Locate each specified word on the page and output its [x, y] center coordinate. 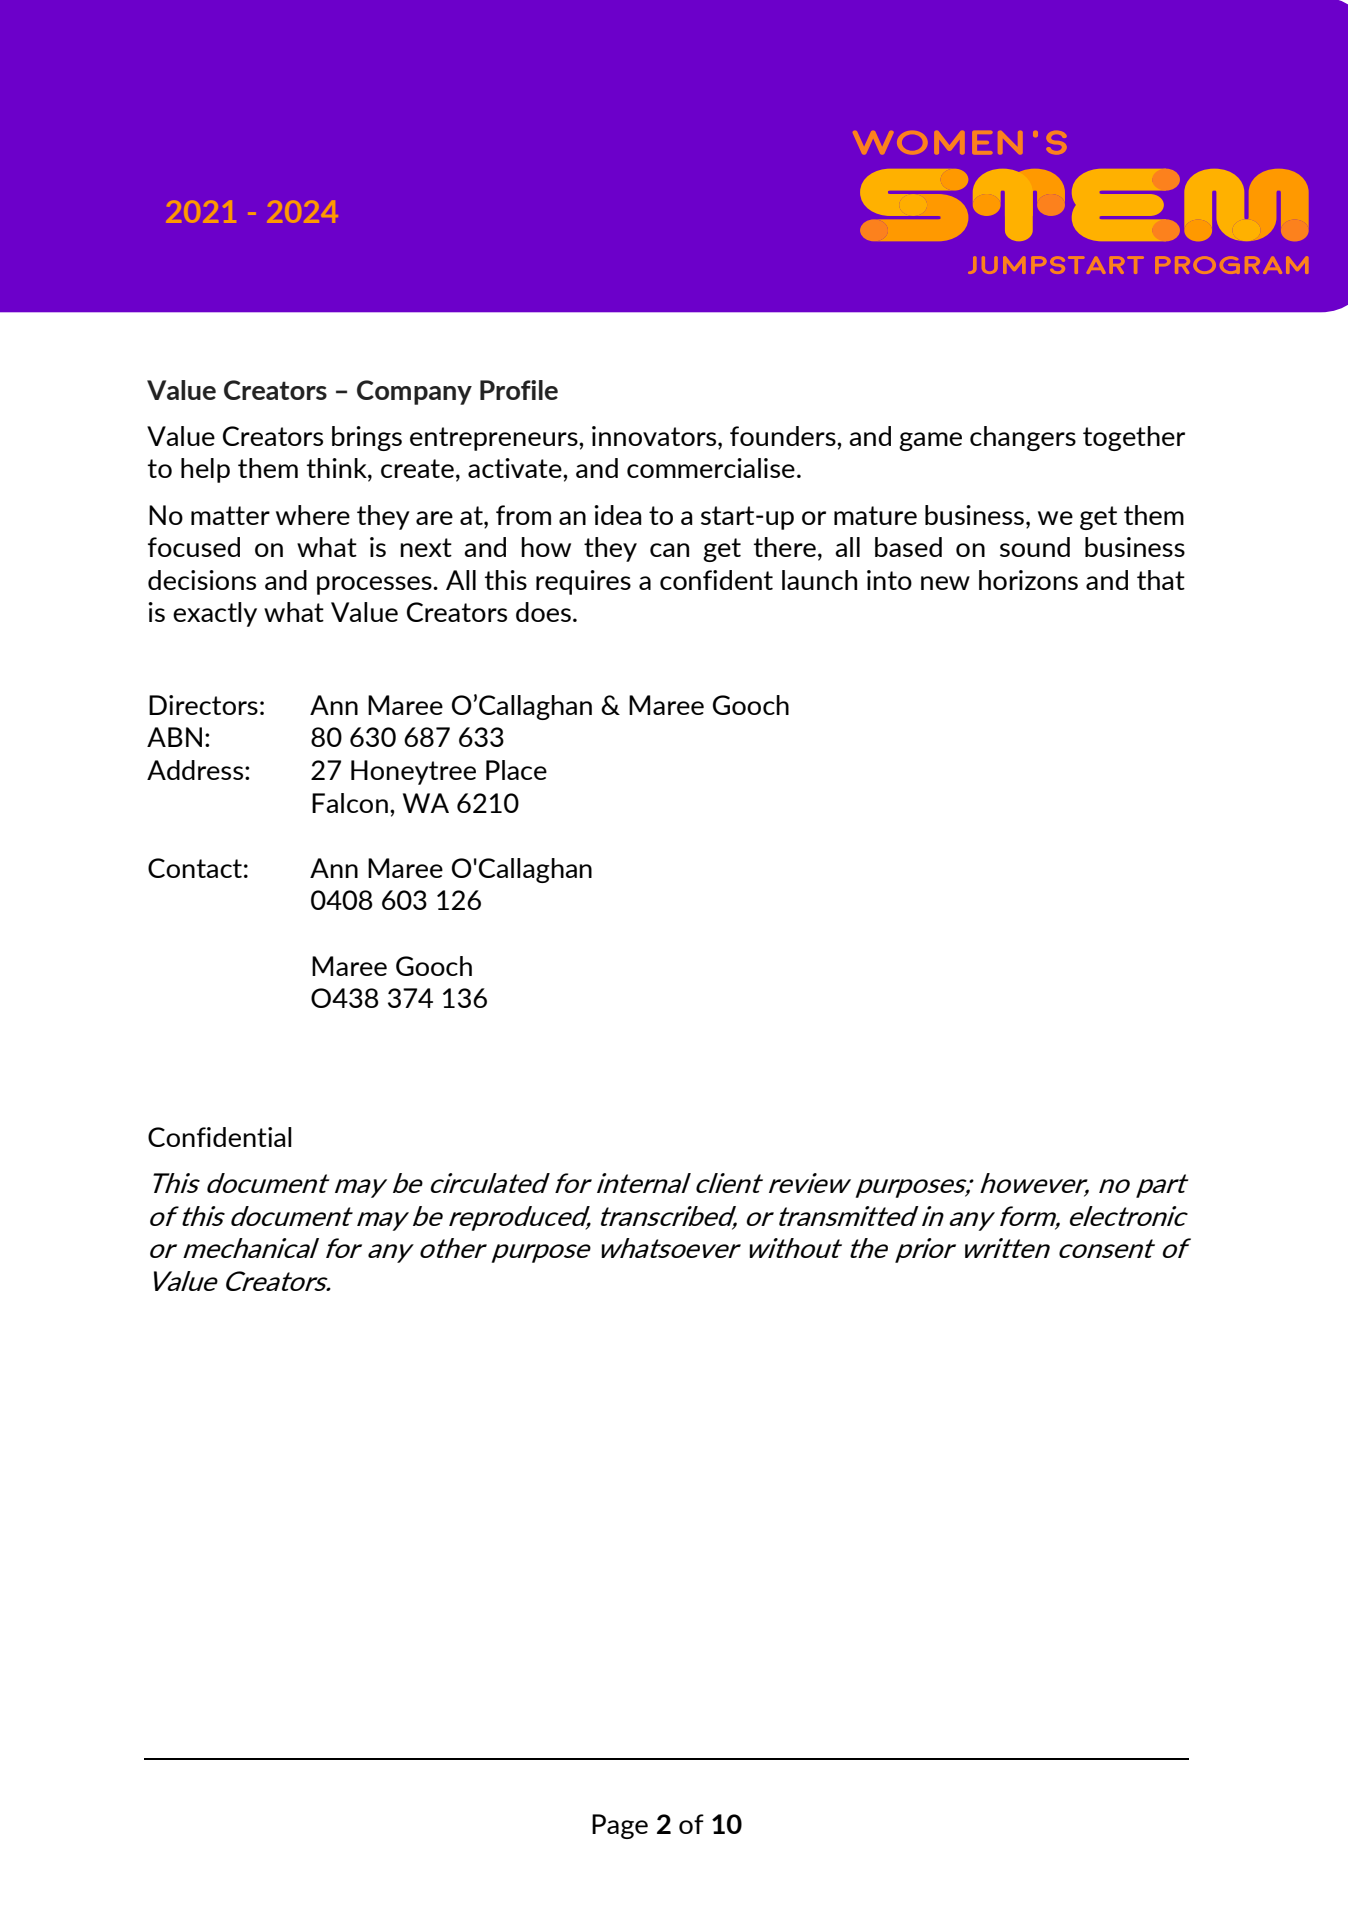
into [889, 580]
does [543, 612]
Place [516, 770]
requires [583, 582]
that [1161, 580]
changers [1023, 438]
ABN [174, 737]
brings [367, 438]
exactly [215, 614]
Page [620, 1826]
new [945, 583]
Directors [203, 705]
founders [784, 436]
